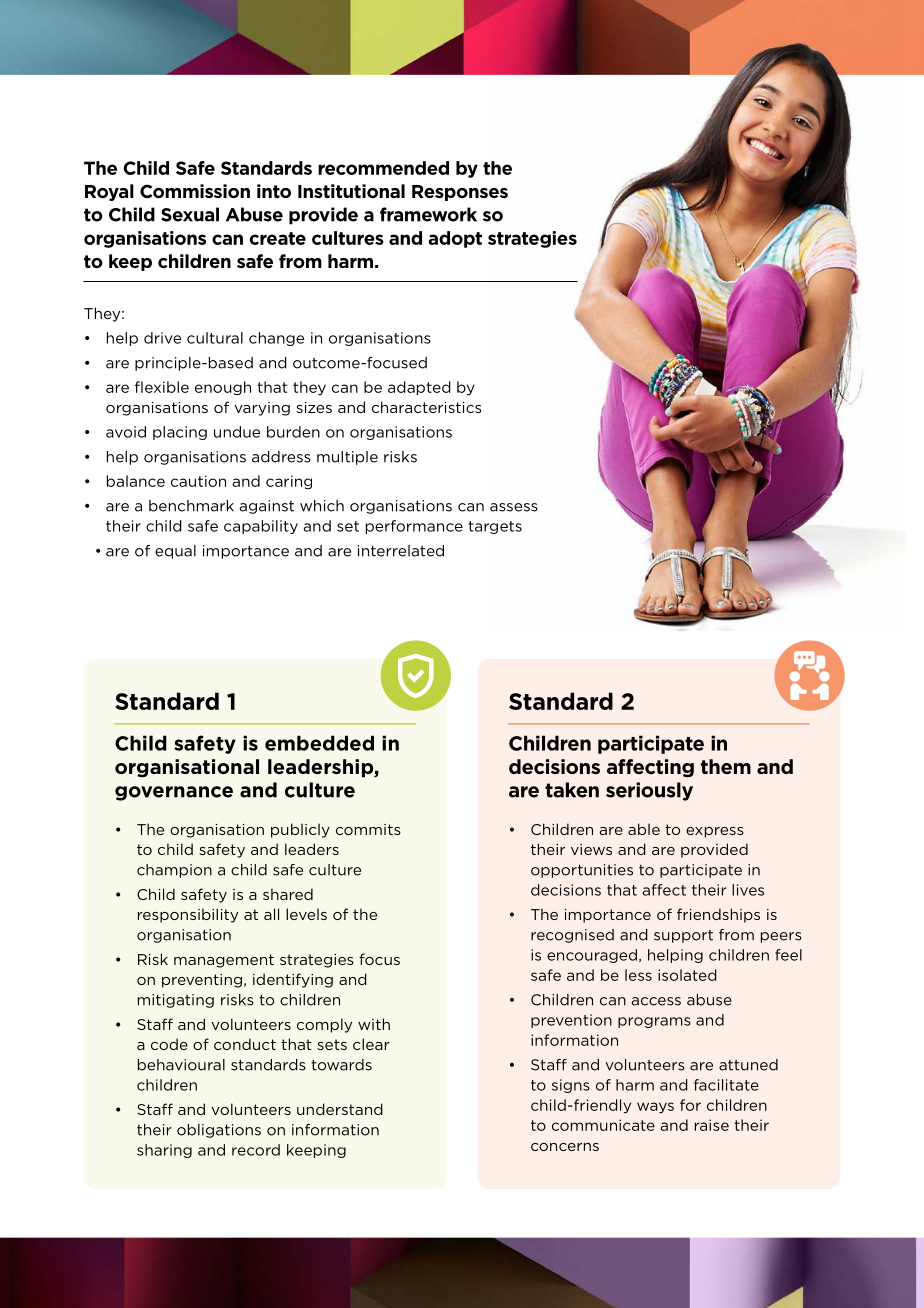 Image resolution: width=924 pixels, height=1308 pixels. What do you see at coordinates (191, 506) in the screenshot?
I see `benchmark` at bounding box center [191, 506].
